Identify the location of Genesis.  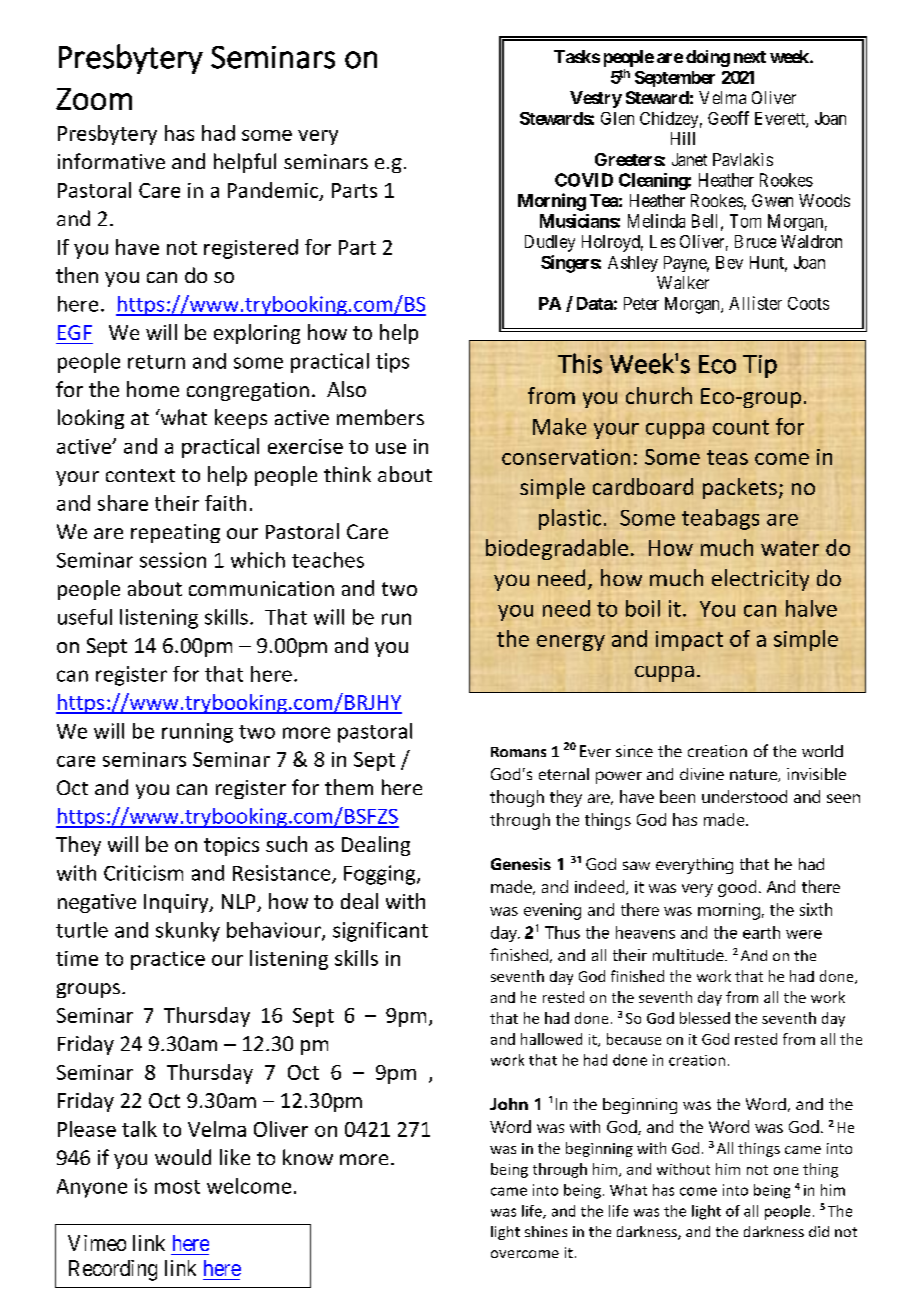
(521, 864).
